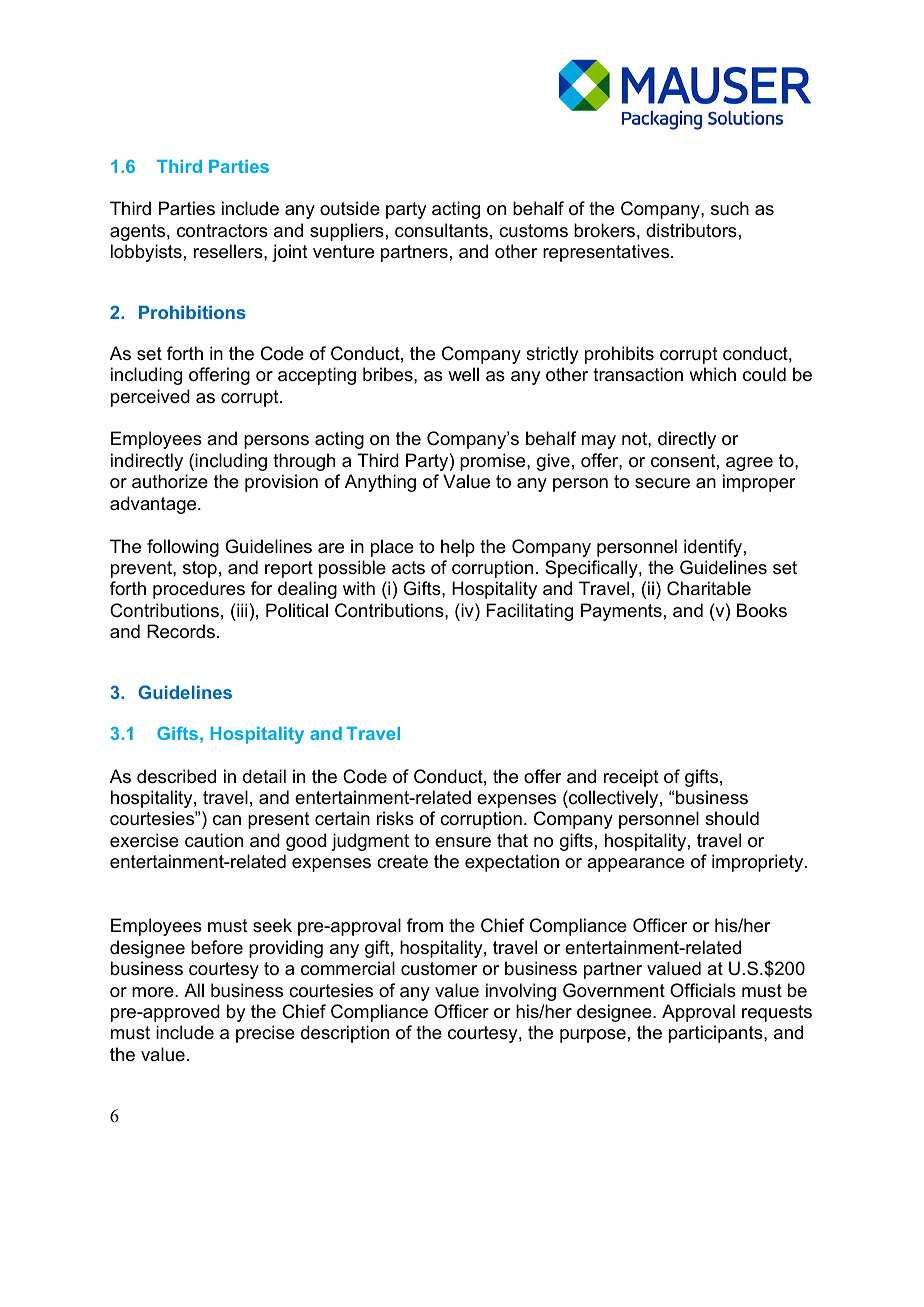 This page has height=1307, width=924. Describe the element at coordinates (241, 610) in the page. I see `iii` at that location.
